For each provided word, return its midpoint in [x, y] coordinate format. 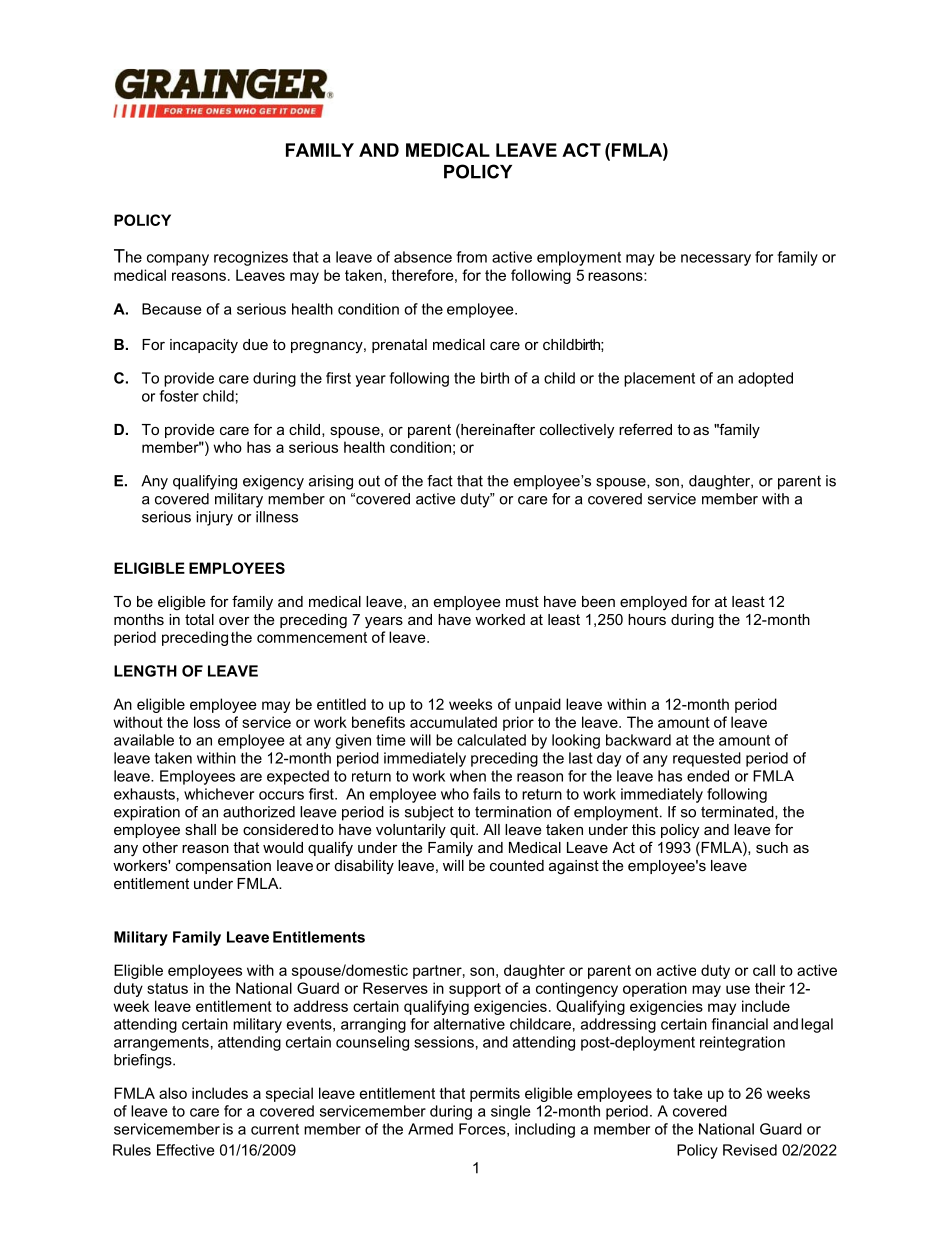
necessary [716, 260]
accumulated [453, 722]
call [764, 970]
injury [214, 518]
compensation [223, 867]
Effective [185, 1150]
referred [645, 429]
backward [638, 740]
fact [440, 481]
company [178, 260]
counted [517, 865]
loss [207, 722]
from [472, 257]
